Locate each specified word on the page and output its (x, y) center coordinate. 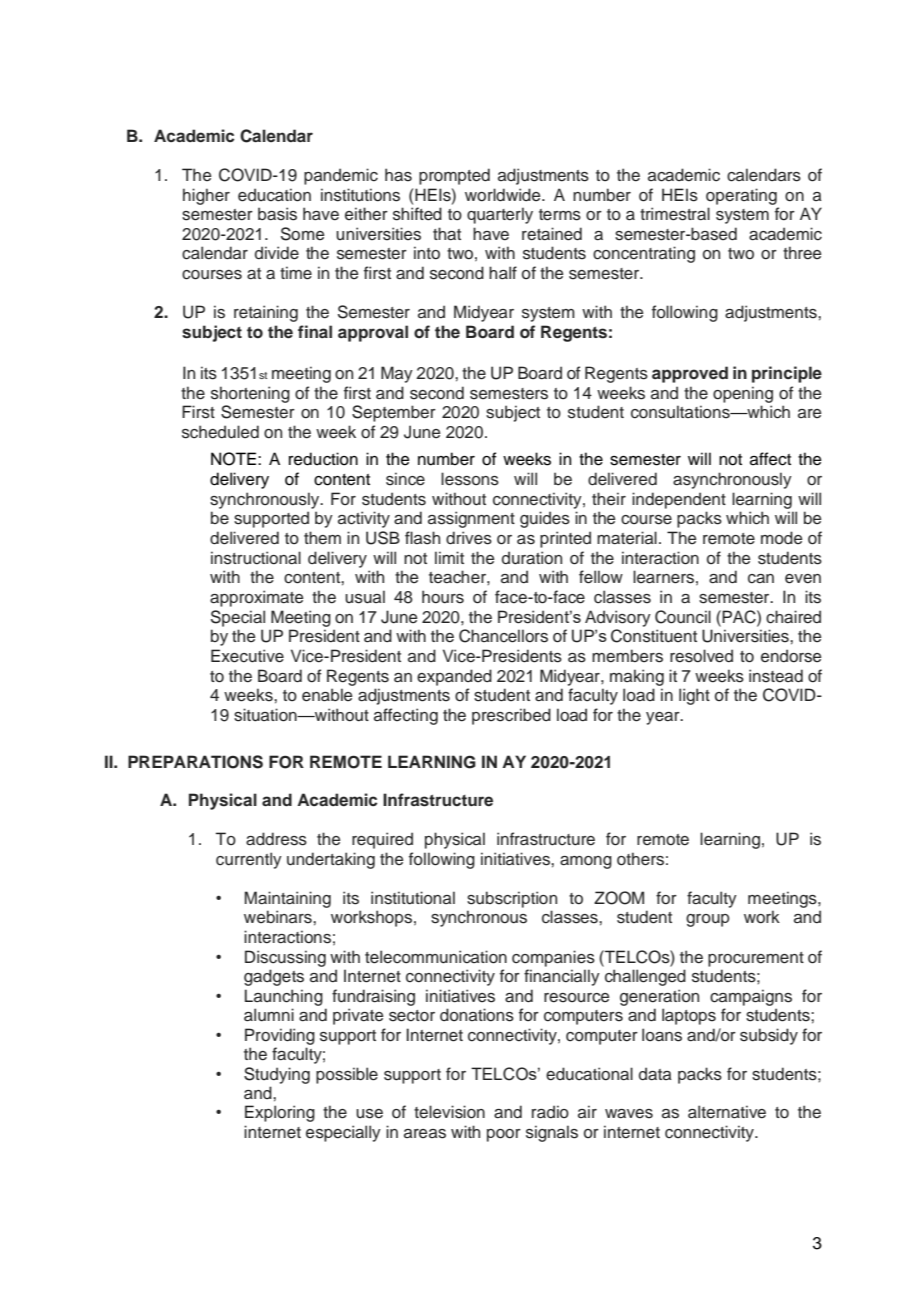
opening (743, 394)
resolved (701, 656)
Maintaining (288, 899)
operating (741, 196)
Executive (247, 656)
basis (277, 214)
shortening (250, 394)
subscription (512, 899)
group (708, 920)
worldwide (504, 195)
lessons (470, 479)
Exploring (280, 1113)
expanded (454, 677)
